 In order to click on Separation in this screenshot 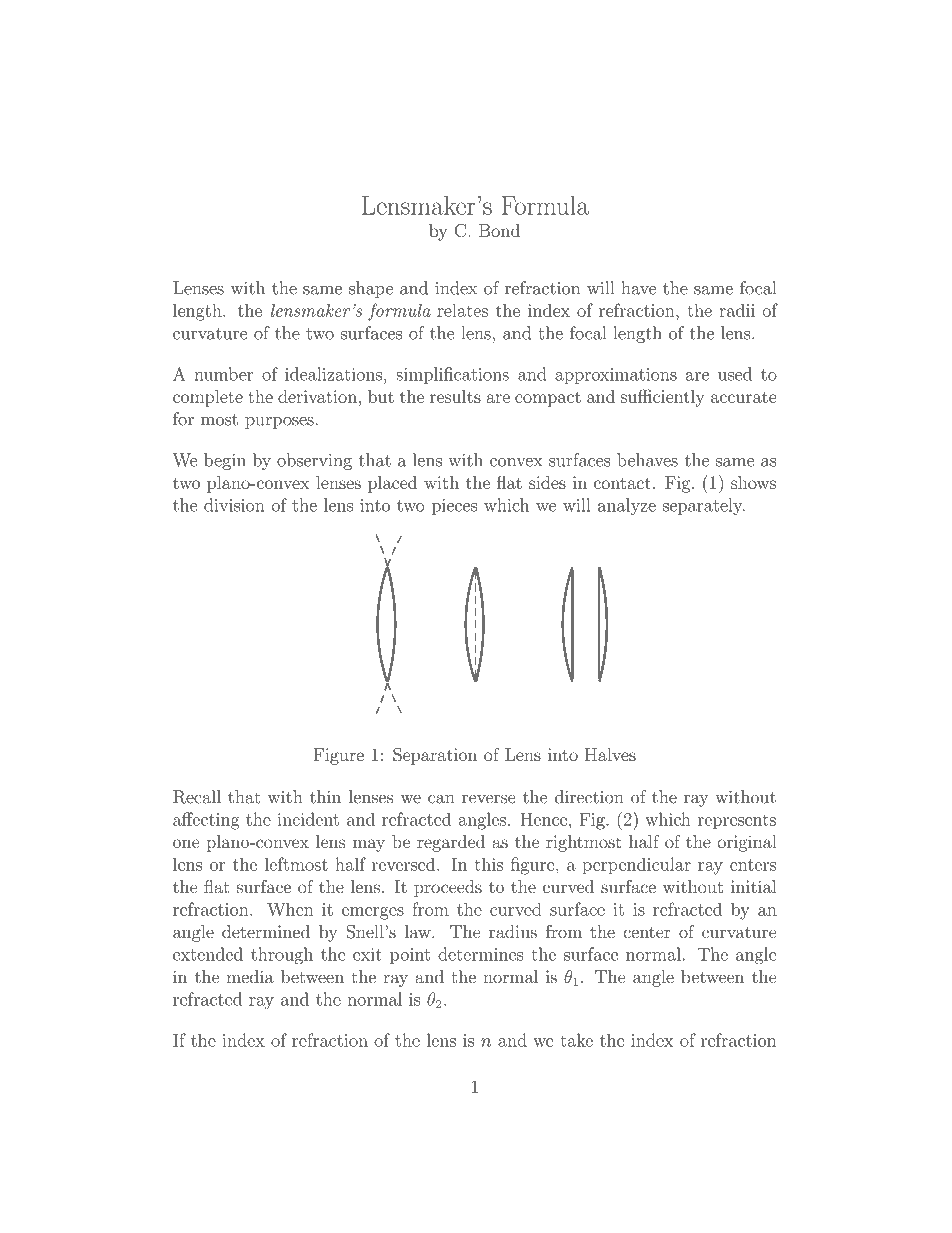, I will do `click(435, 756)`.
